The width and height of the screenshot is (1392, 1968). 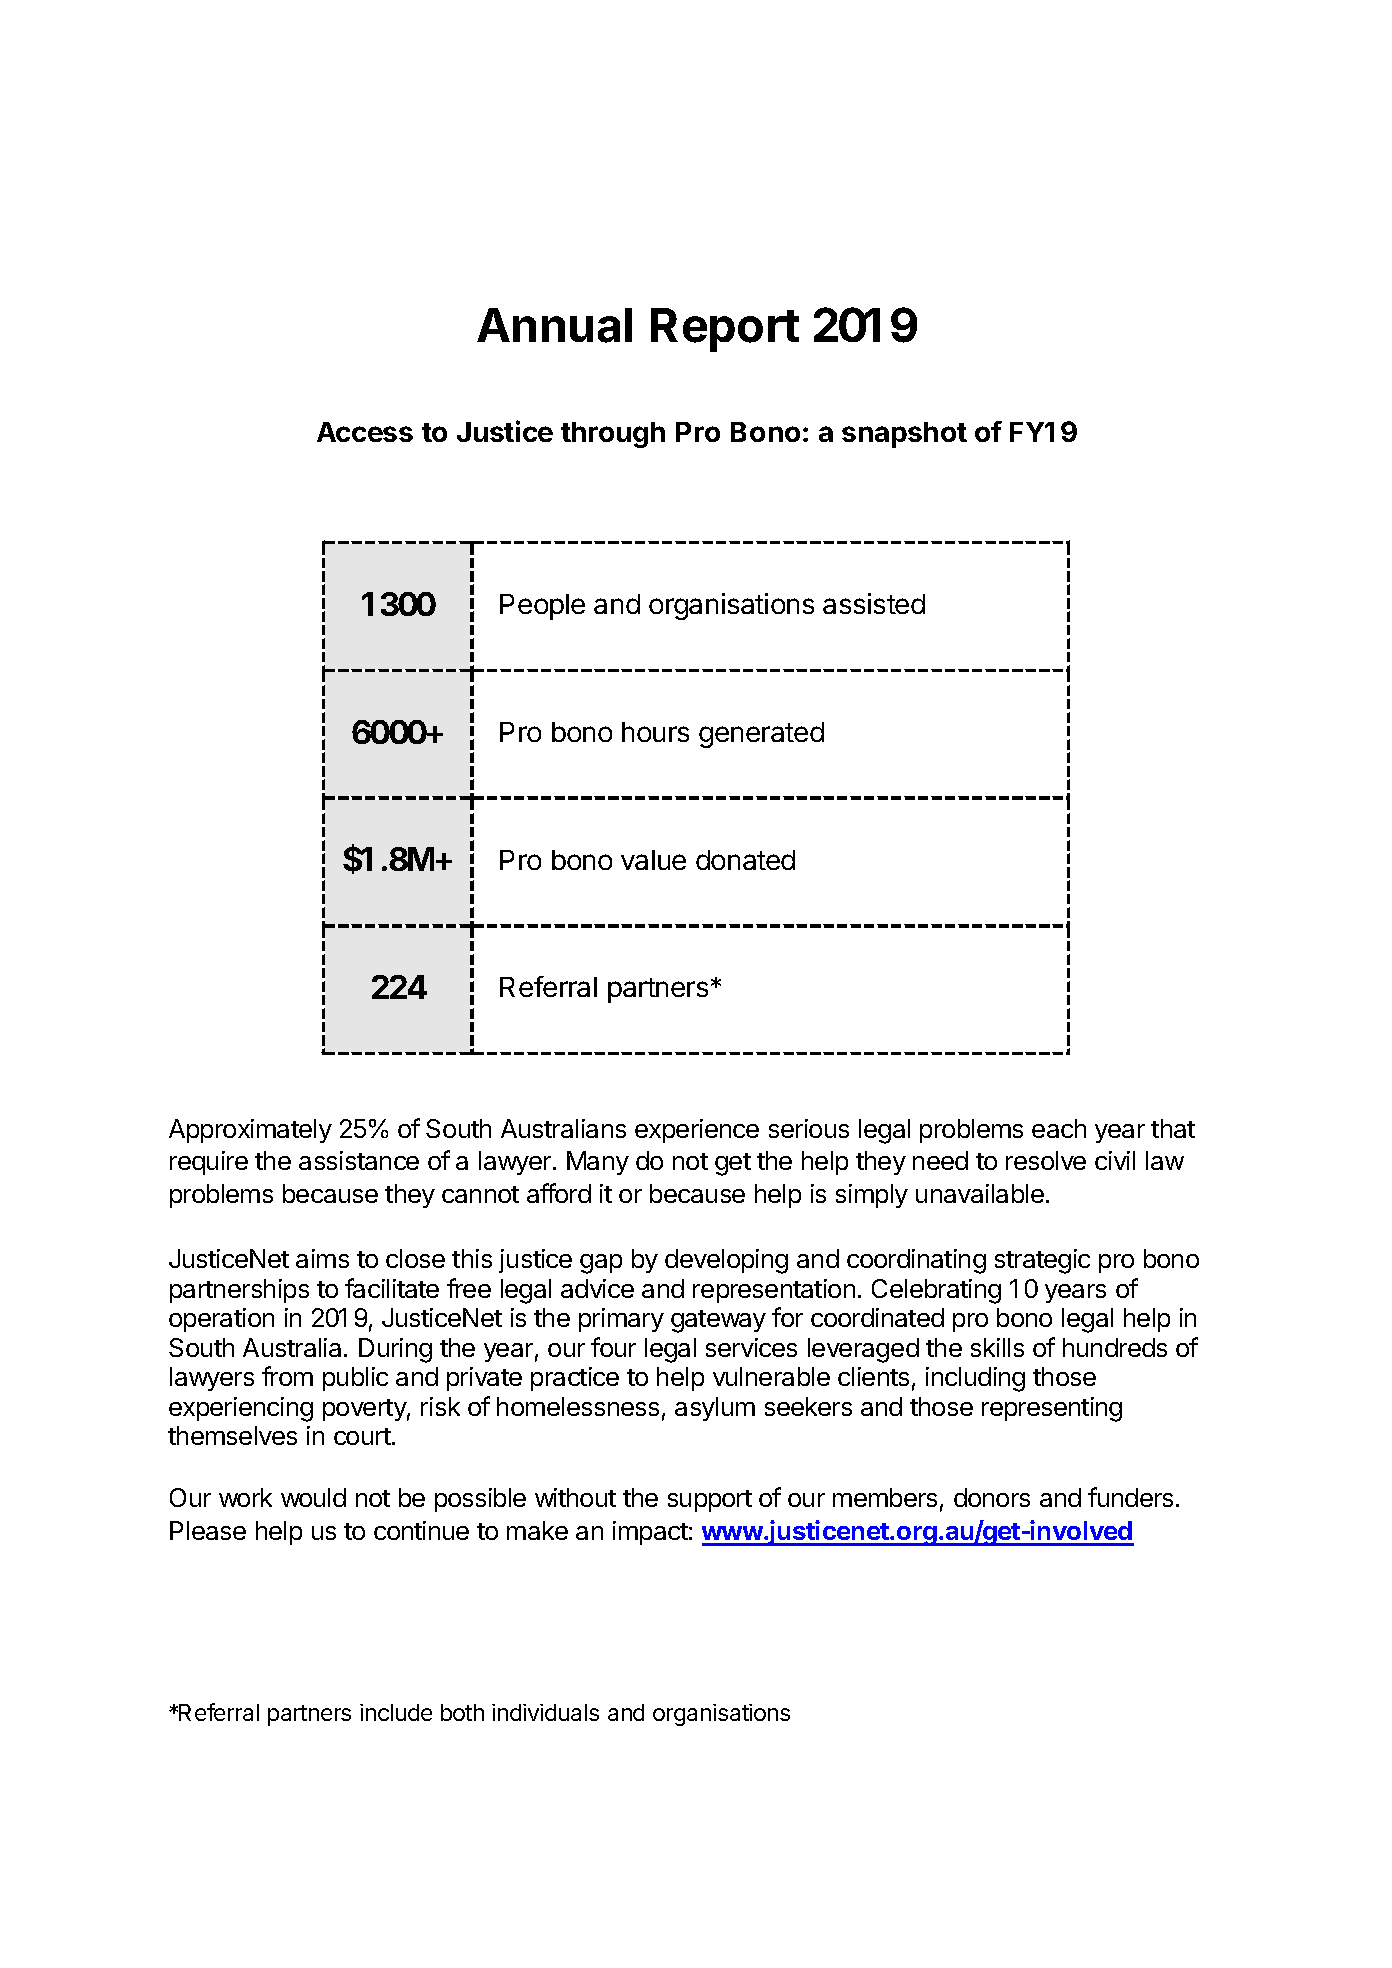 What do you see at coordinates (545, 1712) in the screenshot?
I see `individuals` at bounding box center [545, 1712].
